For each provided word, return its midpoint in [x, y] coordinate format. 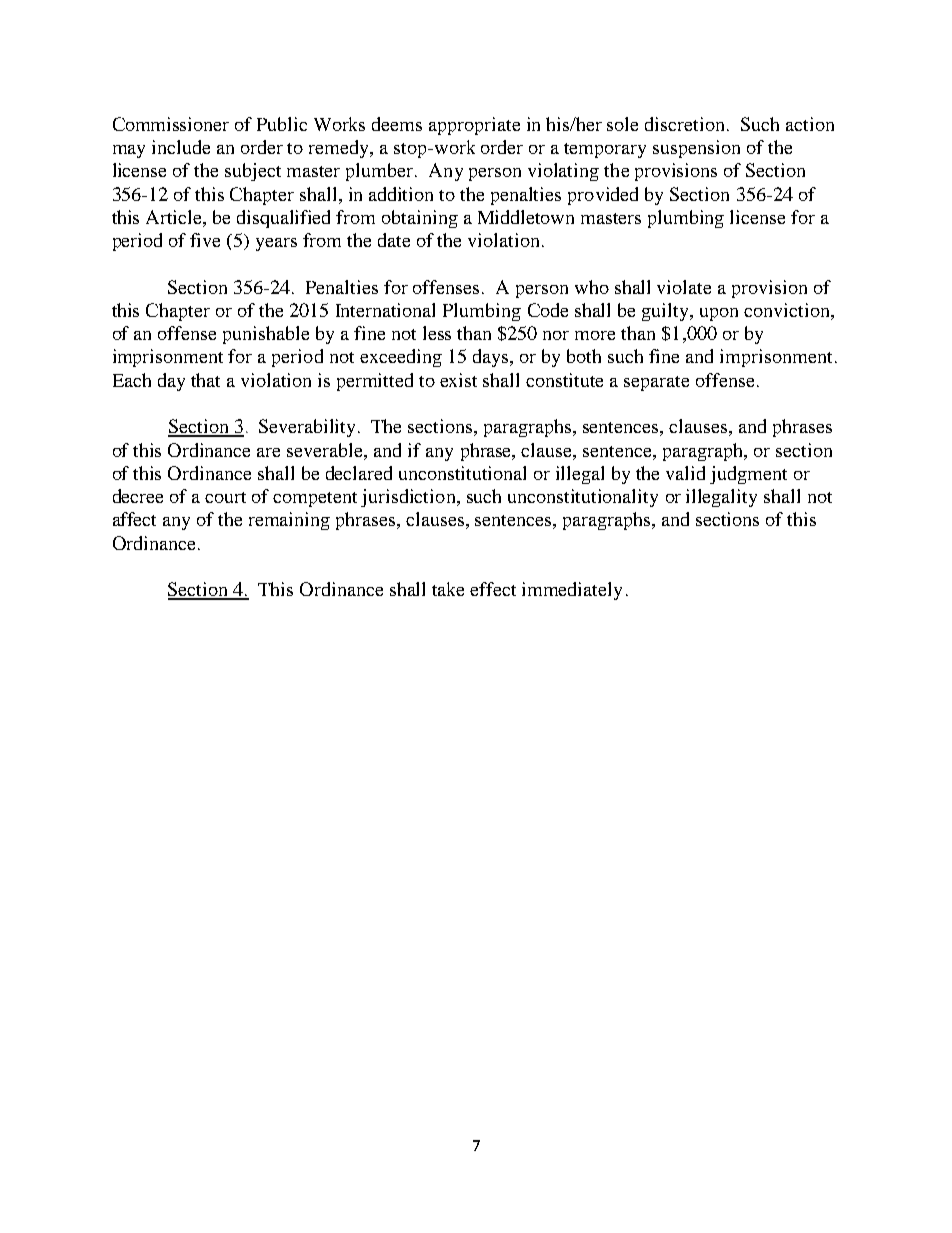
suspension [696, 149]
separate [656, 383]
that [205, 380]
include [181, 147]
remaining [289, 521]
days [492, 358]
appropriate [474, 126]
